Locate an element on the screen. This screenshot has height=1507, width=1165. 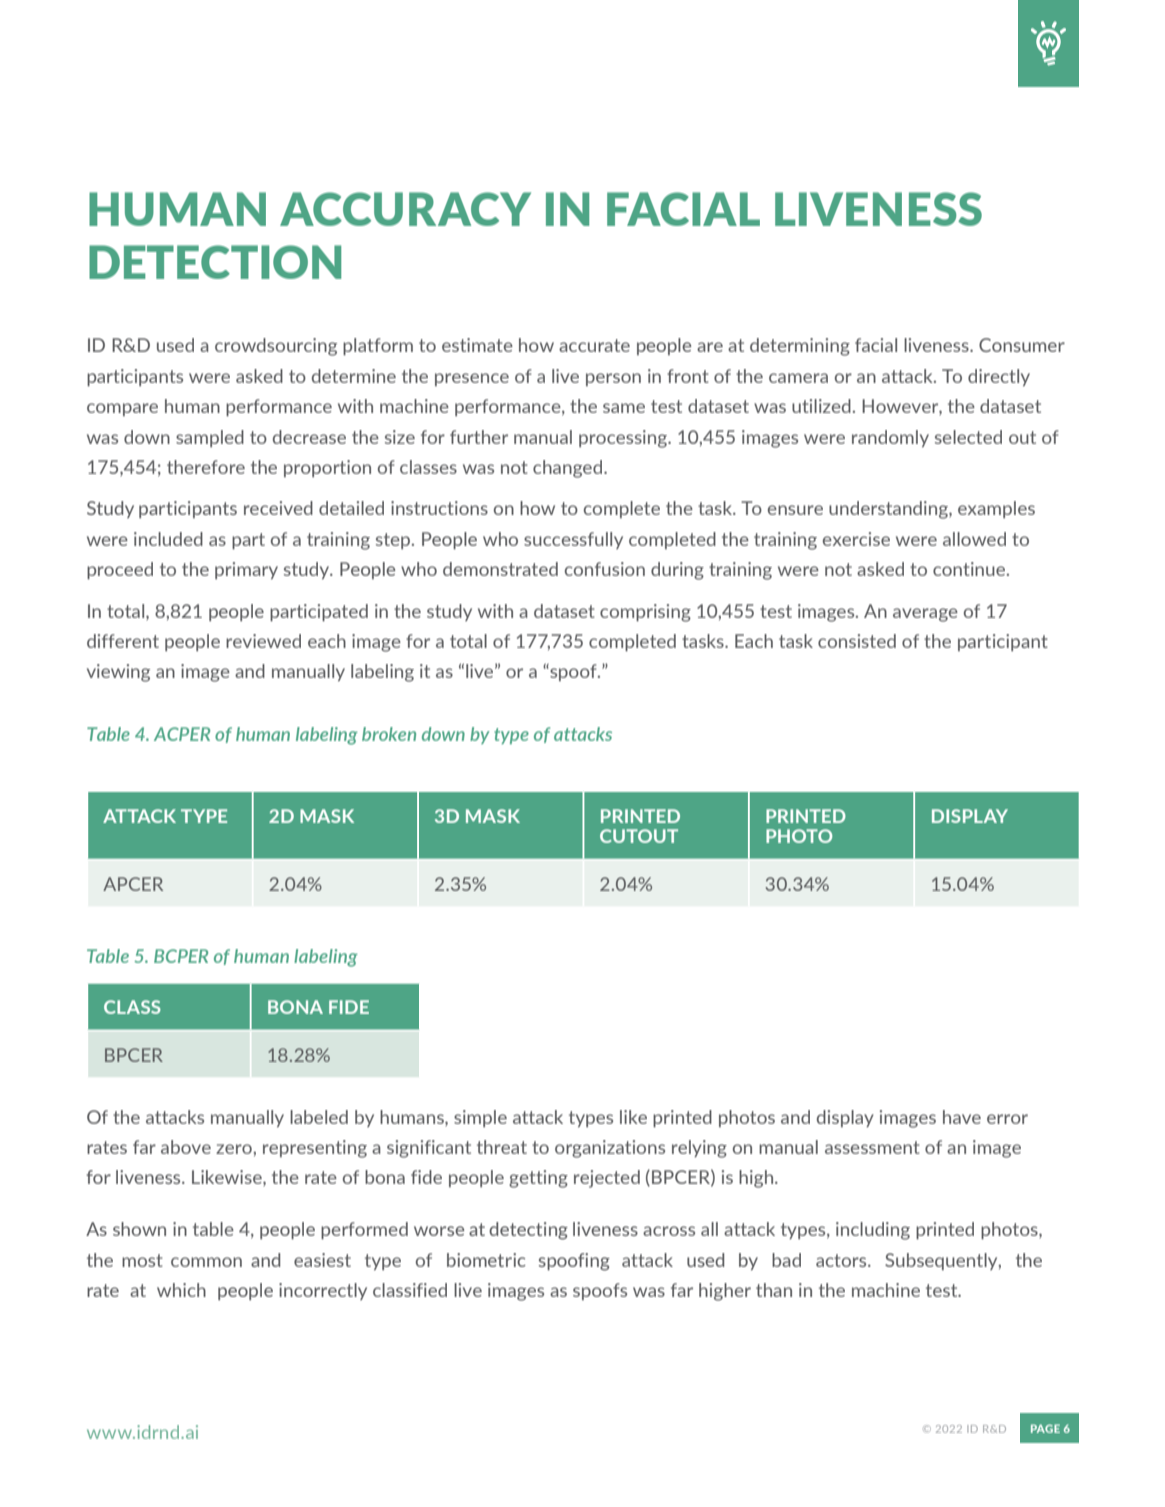
consisted is located at coordinates (857, 641).
